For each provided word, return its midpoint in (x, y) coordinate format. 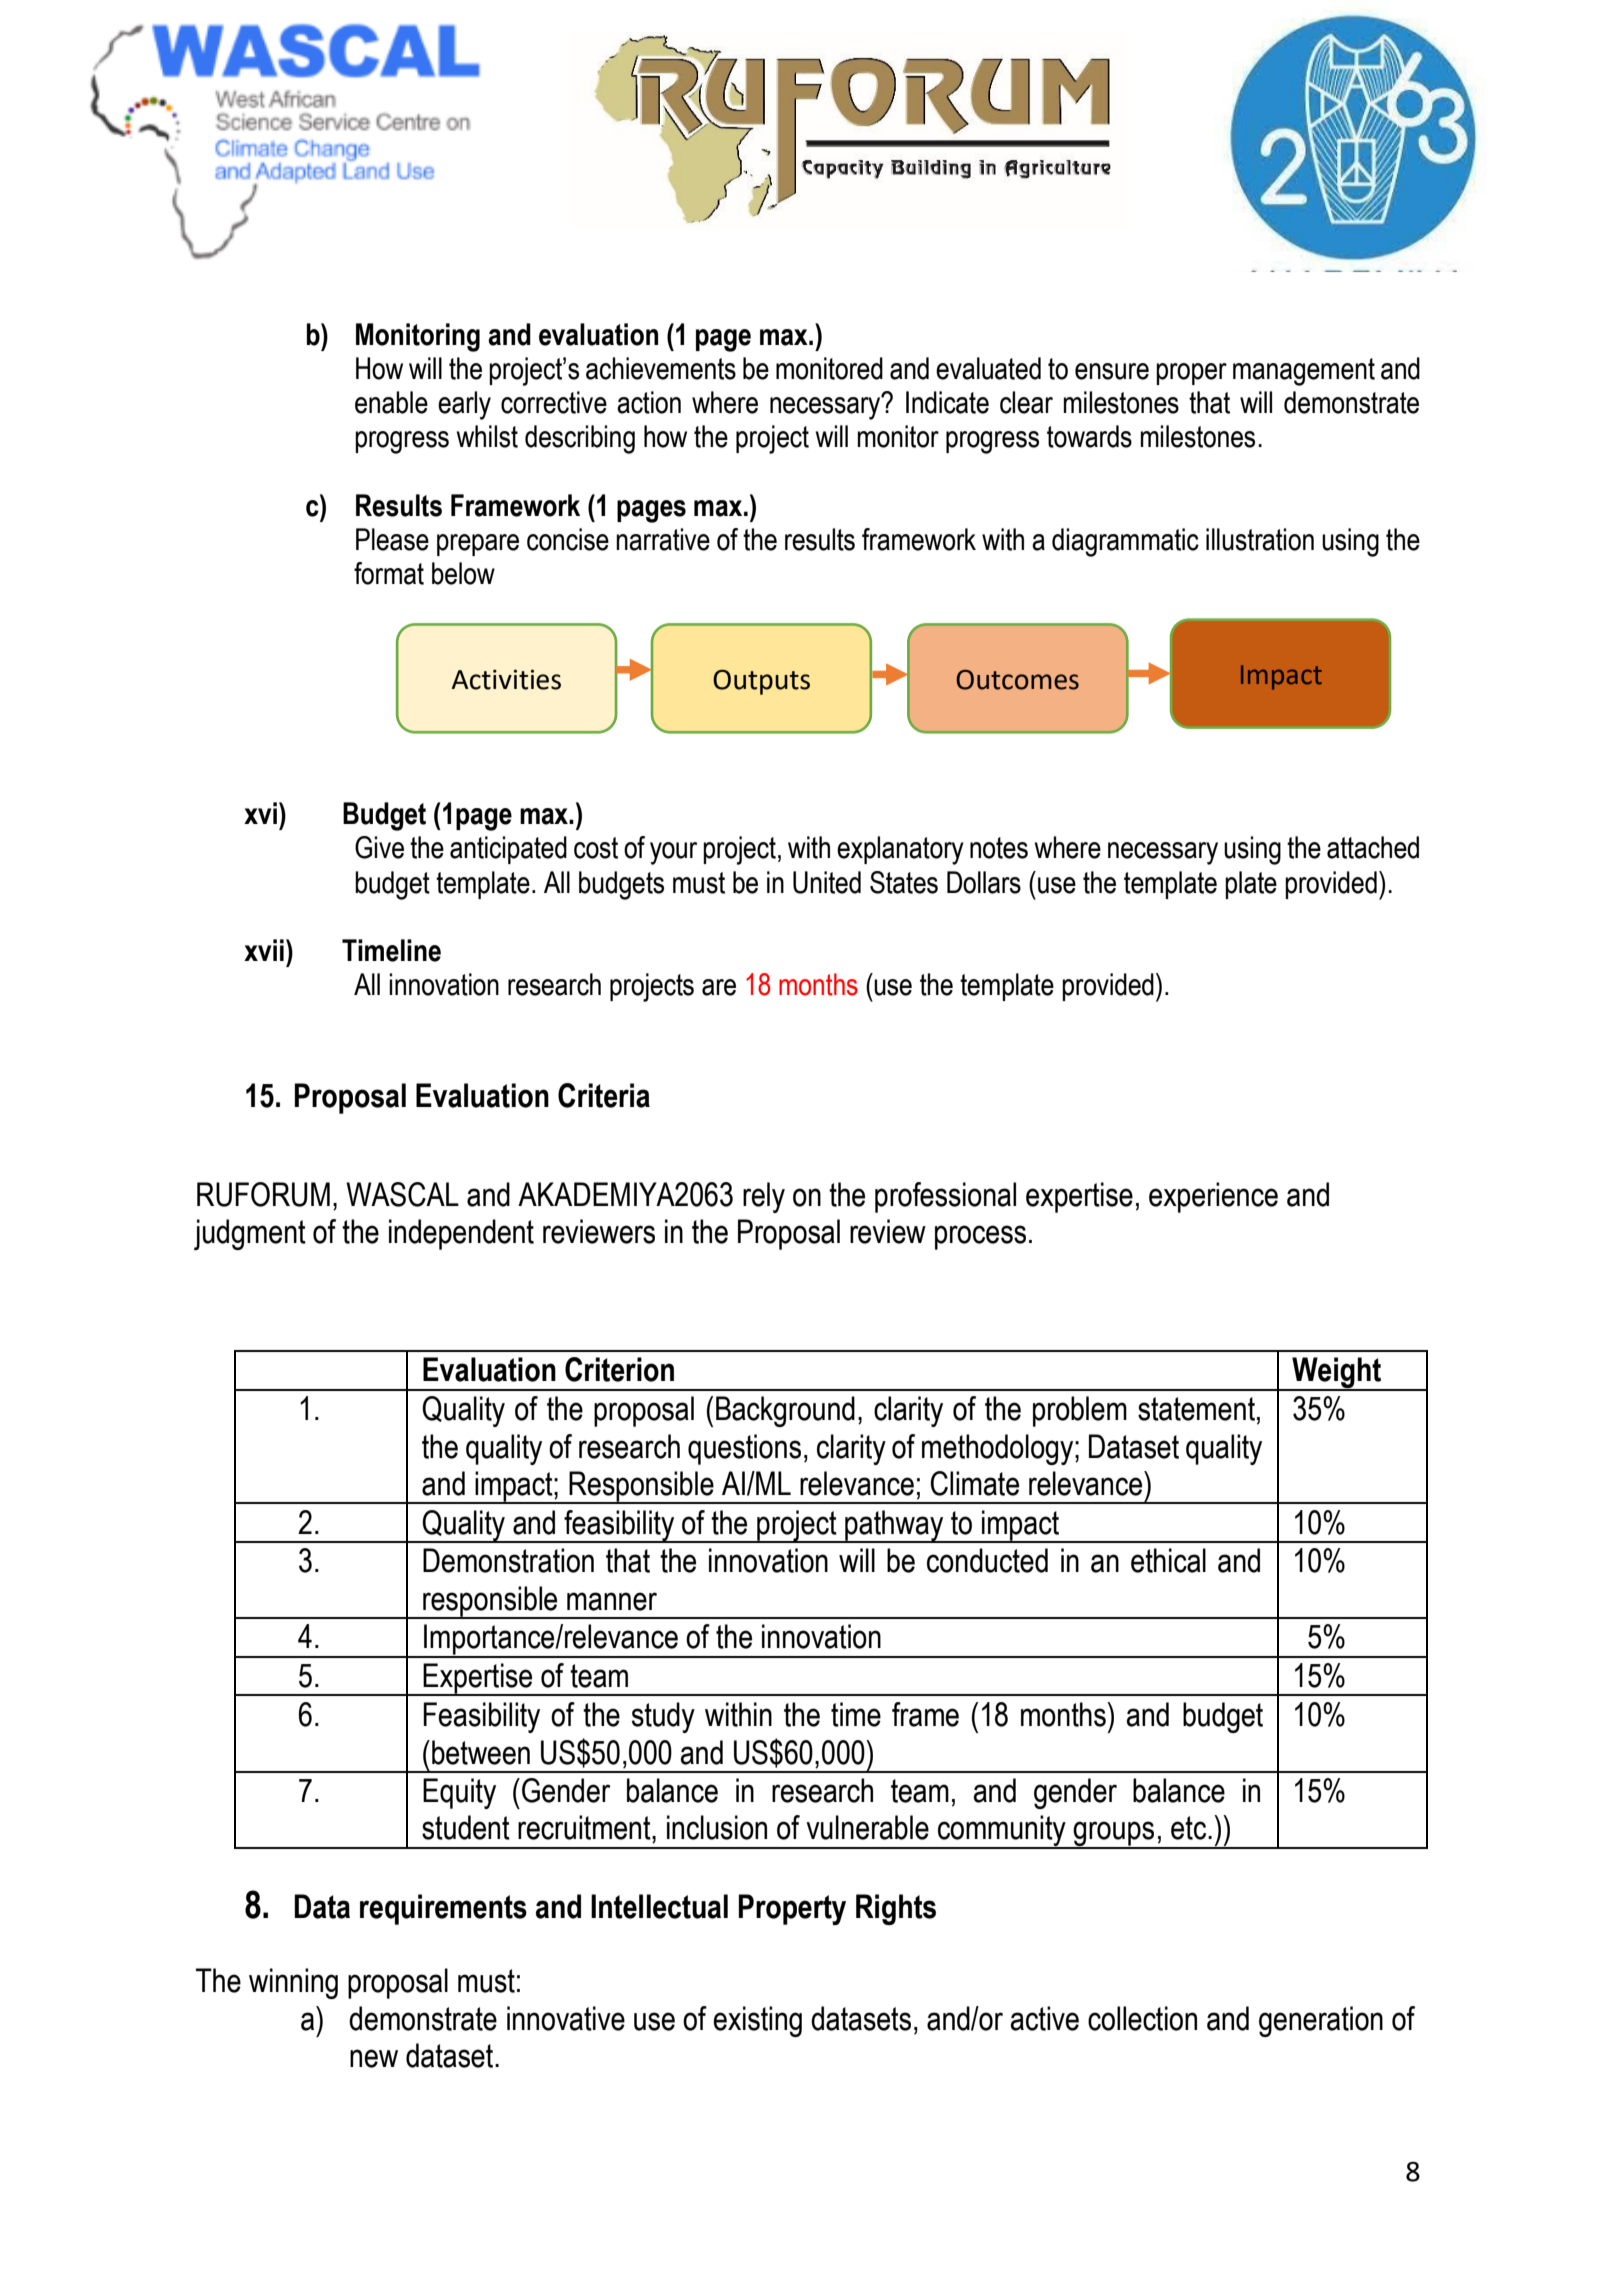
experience (1213, 1197)
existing (757, 2021)
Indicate (947, 402)
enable (391, 402)
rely (764, 1197)
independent (461, 1234)
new (374, 2058)
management (1304, 372)
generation (1321, 2021)
